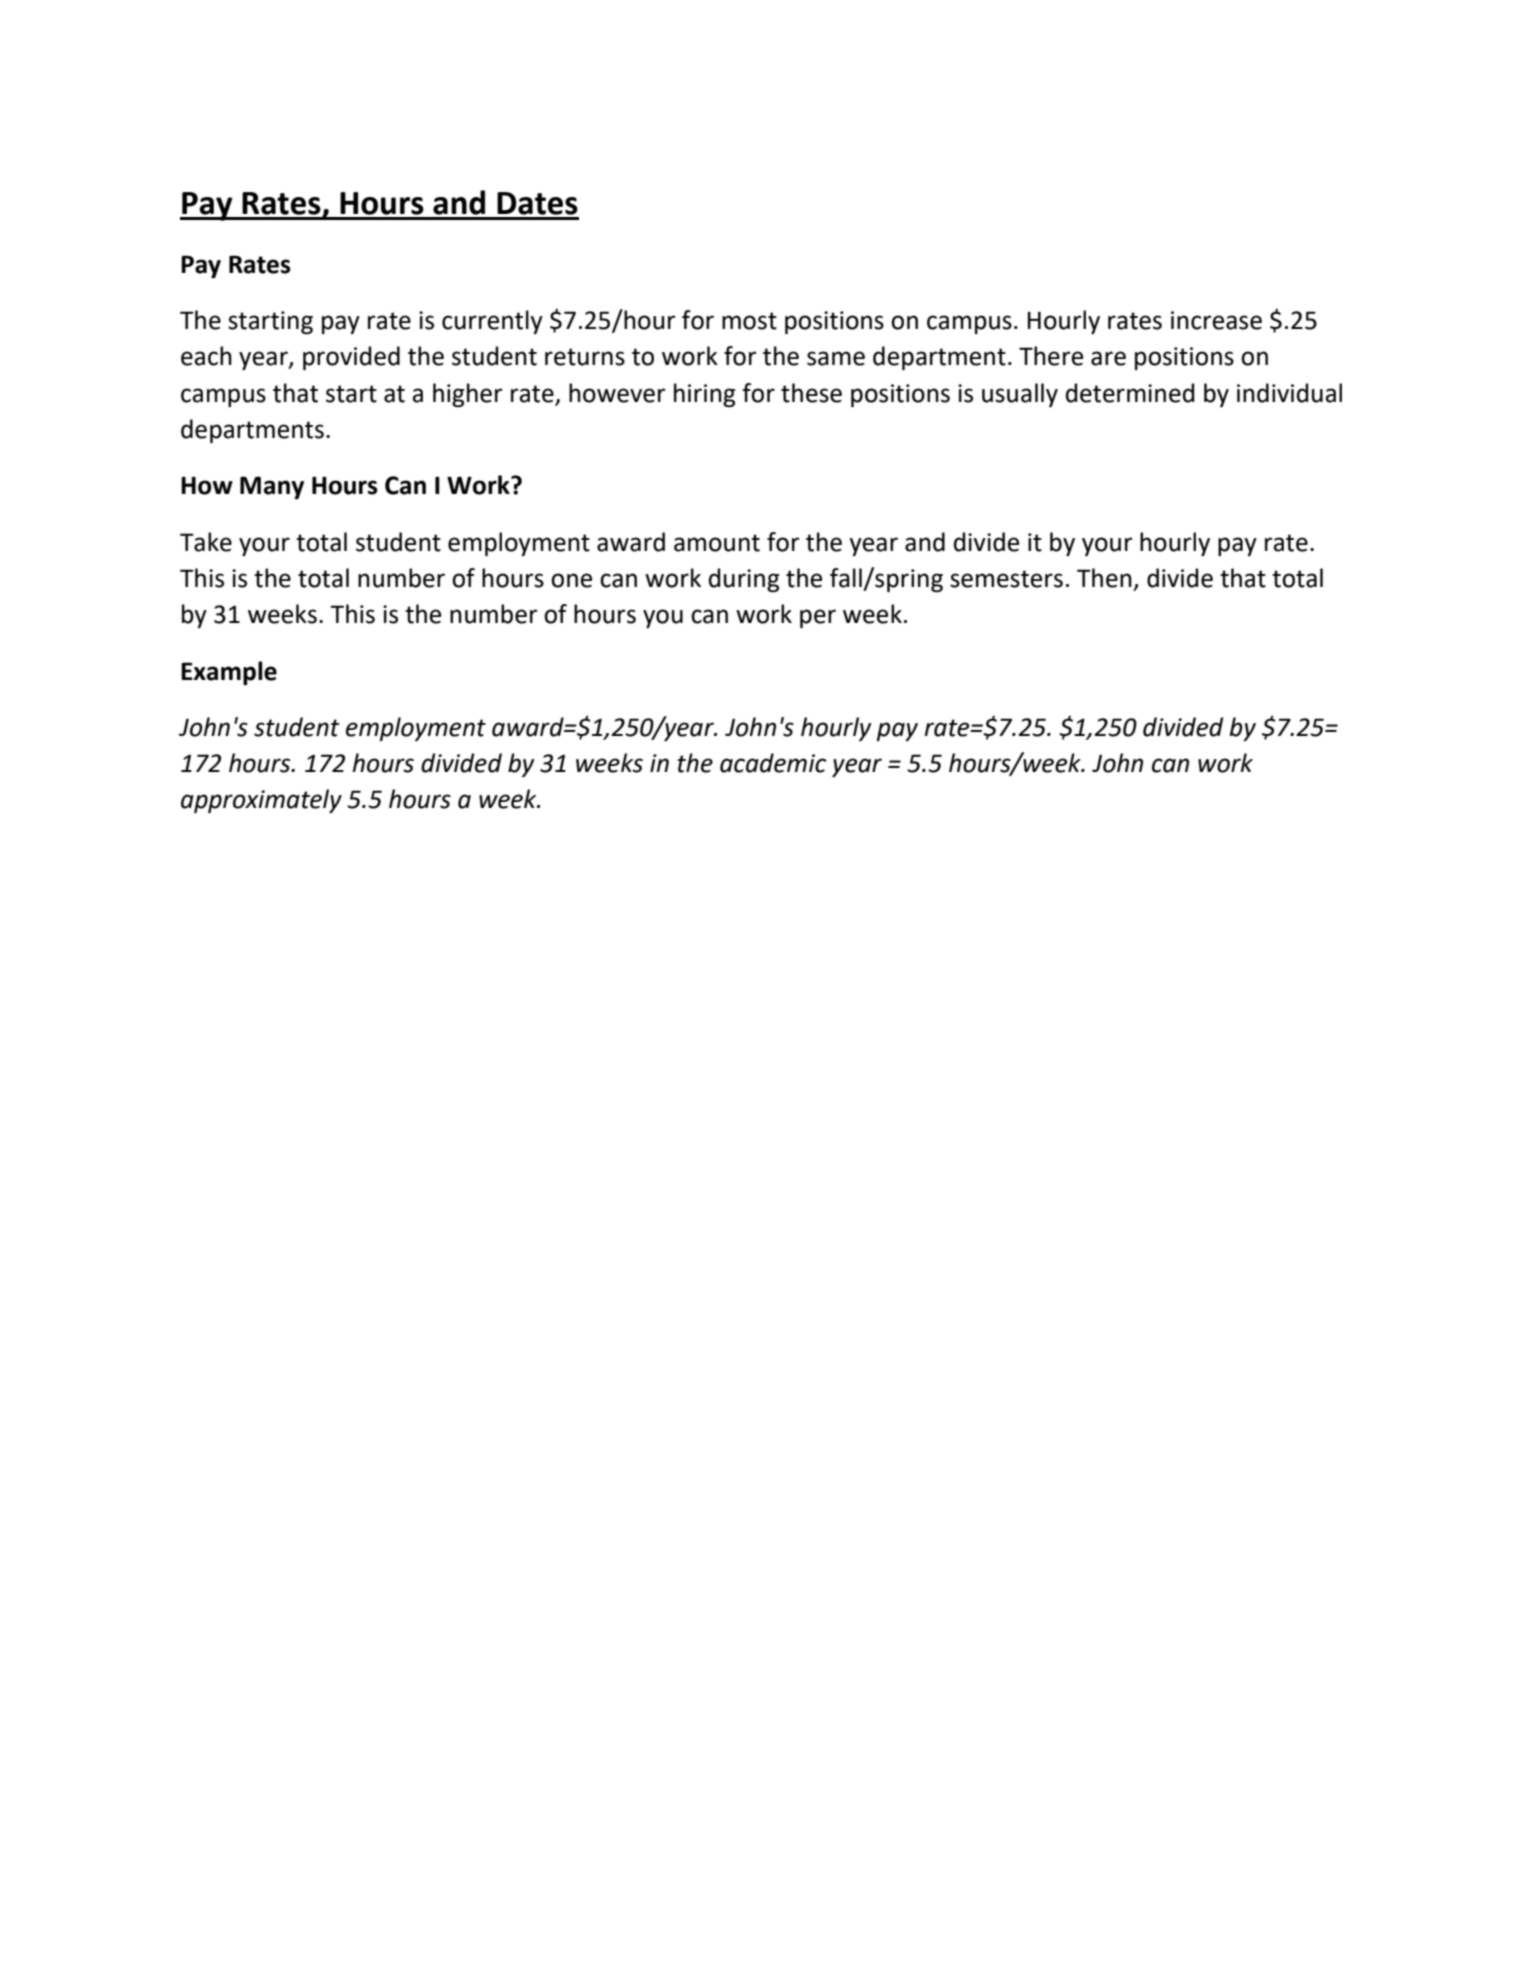  Describe the element at coordinates (261, 801) in the page. I see `approximately` at that location.
